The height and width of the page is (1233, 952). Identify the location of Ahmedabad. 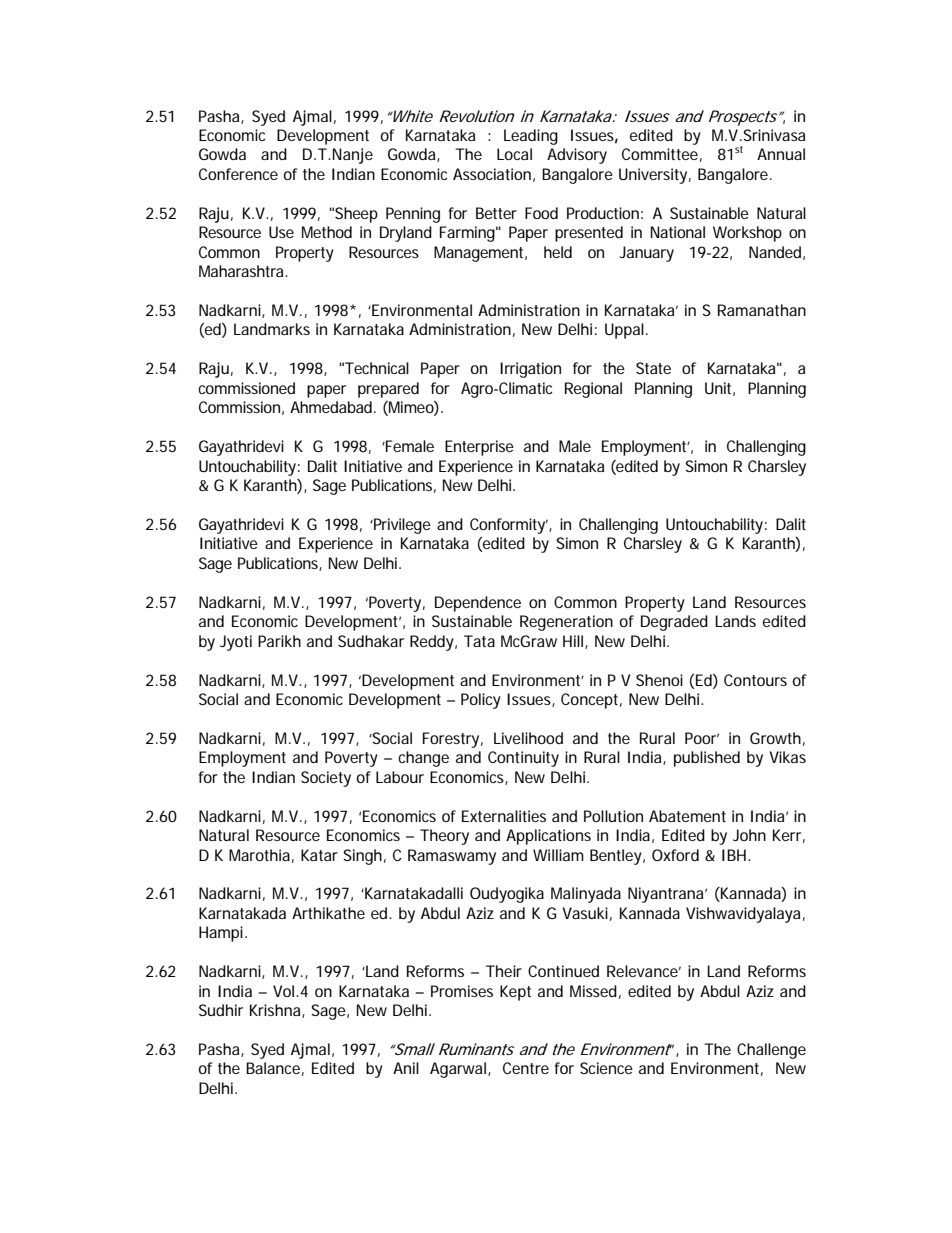
(332, 407).
